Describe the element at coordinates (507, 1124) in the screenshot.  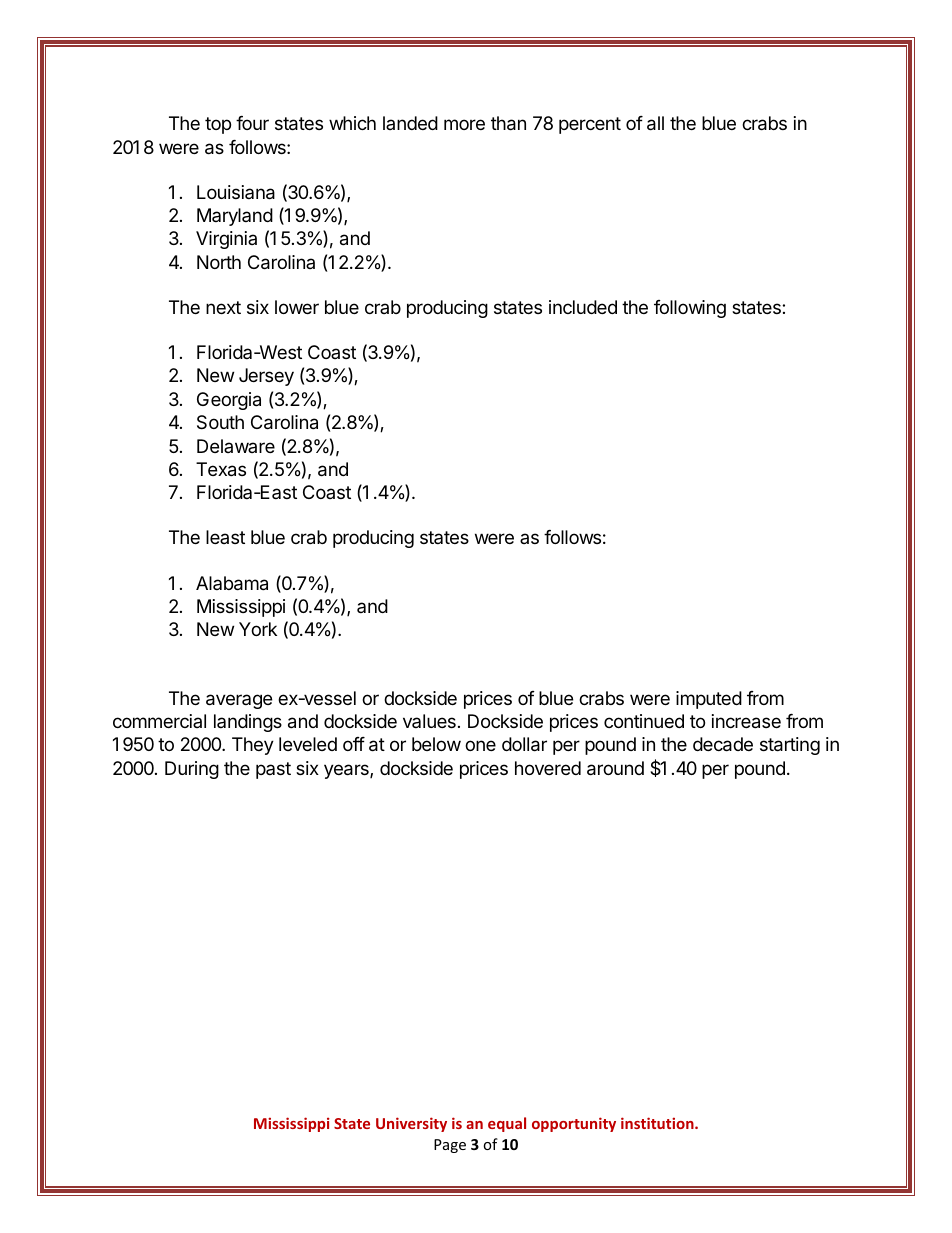
I see `equal` at that location.
